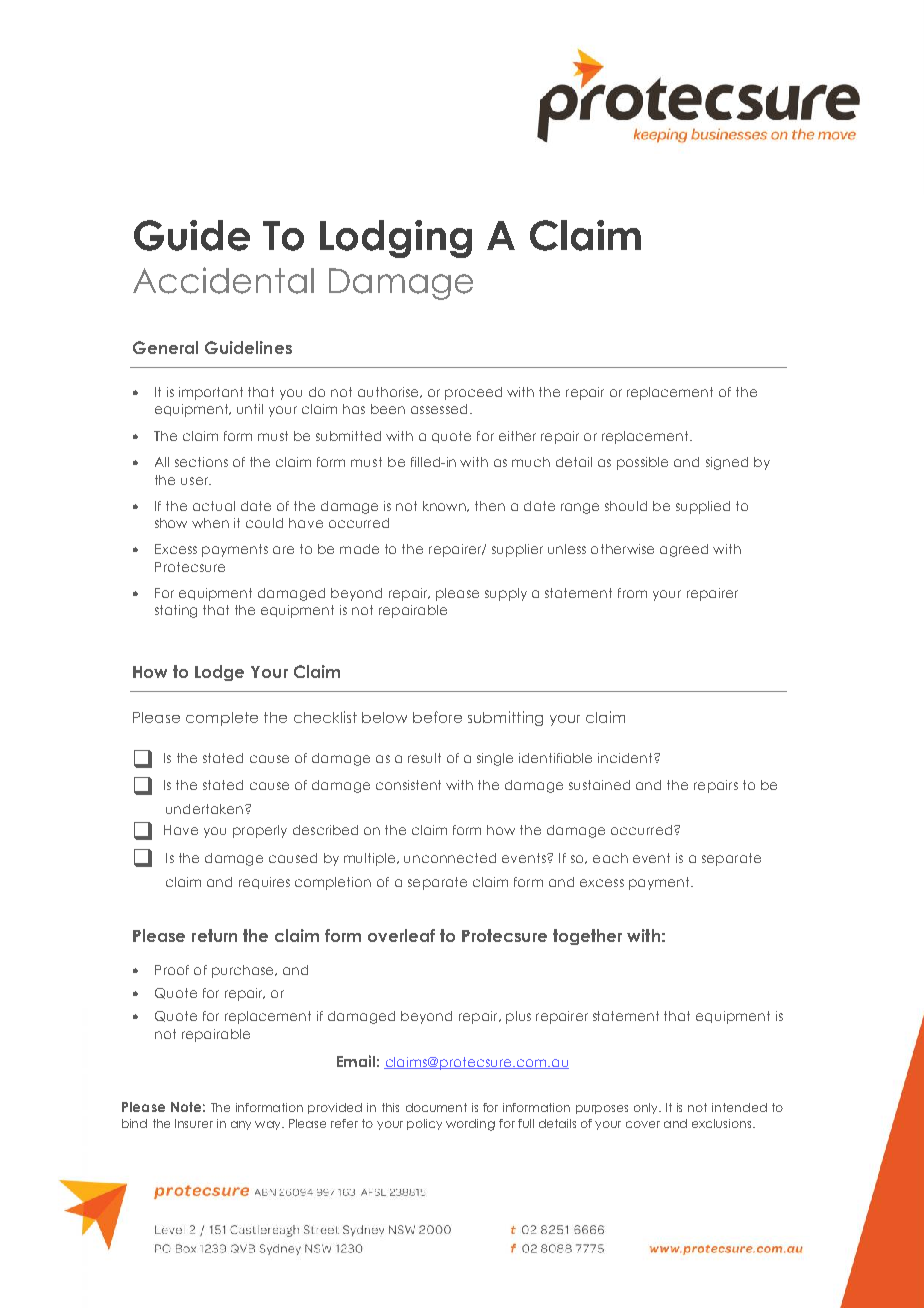 The height and width of the screenshot is (1308, 924). I want to click on known, so click(446, 506).
